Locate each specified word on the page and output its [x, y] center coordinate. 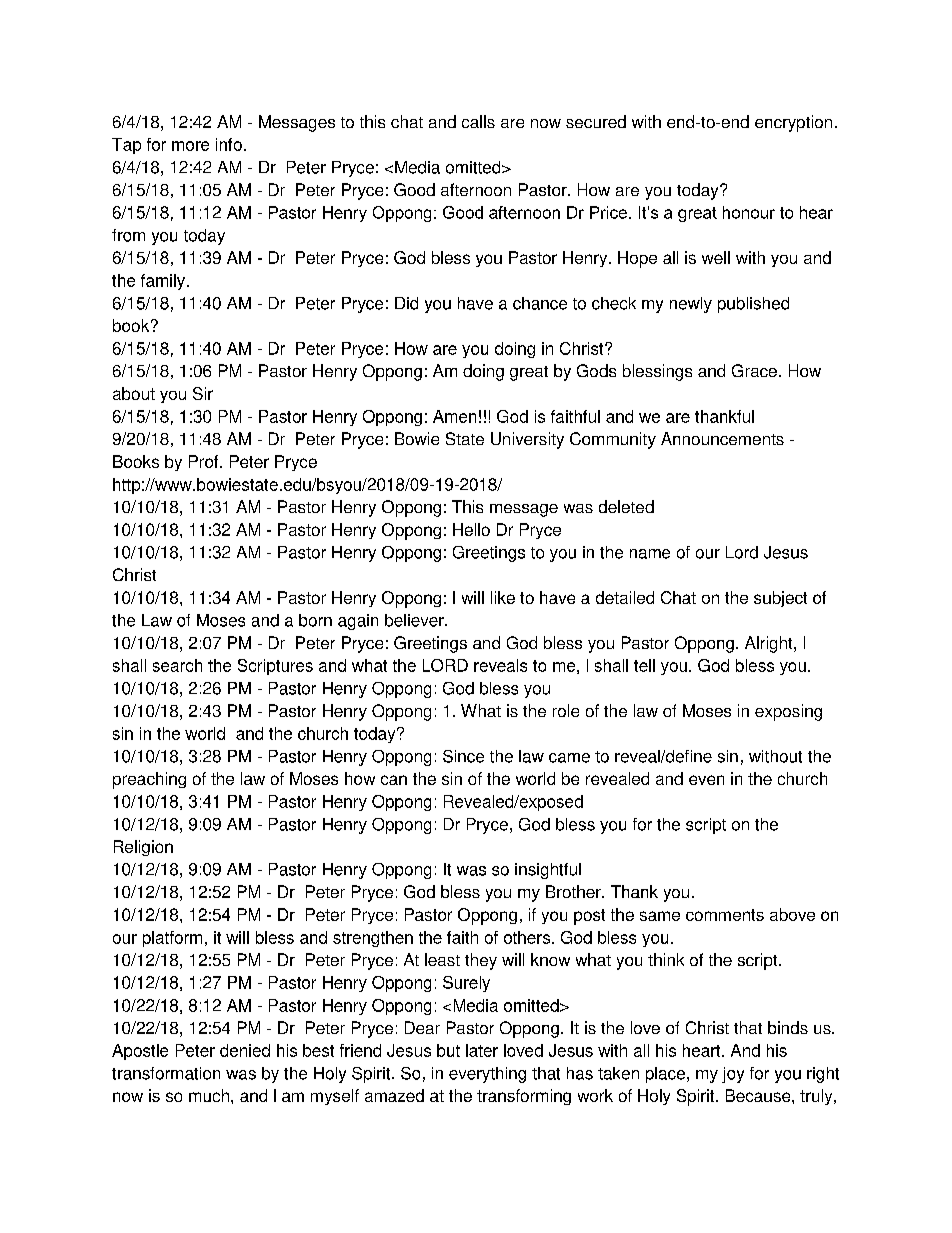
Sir [203, 393]
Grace [754, 370]
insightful [548, 871]
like [503, 597]
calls [478, 121]
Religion [143, 848]
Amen [454, 416]
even [706, 780]
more [190, 146]
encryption [793, 123]
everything [487, 1075]
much [209, 1095]
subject [780, 599]
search [177, 665]
